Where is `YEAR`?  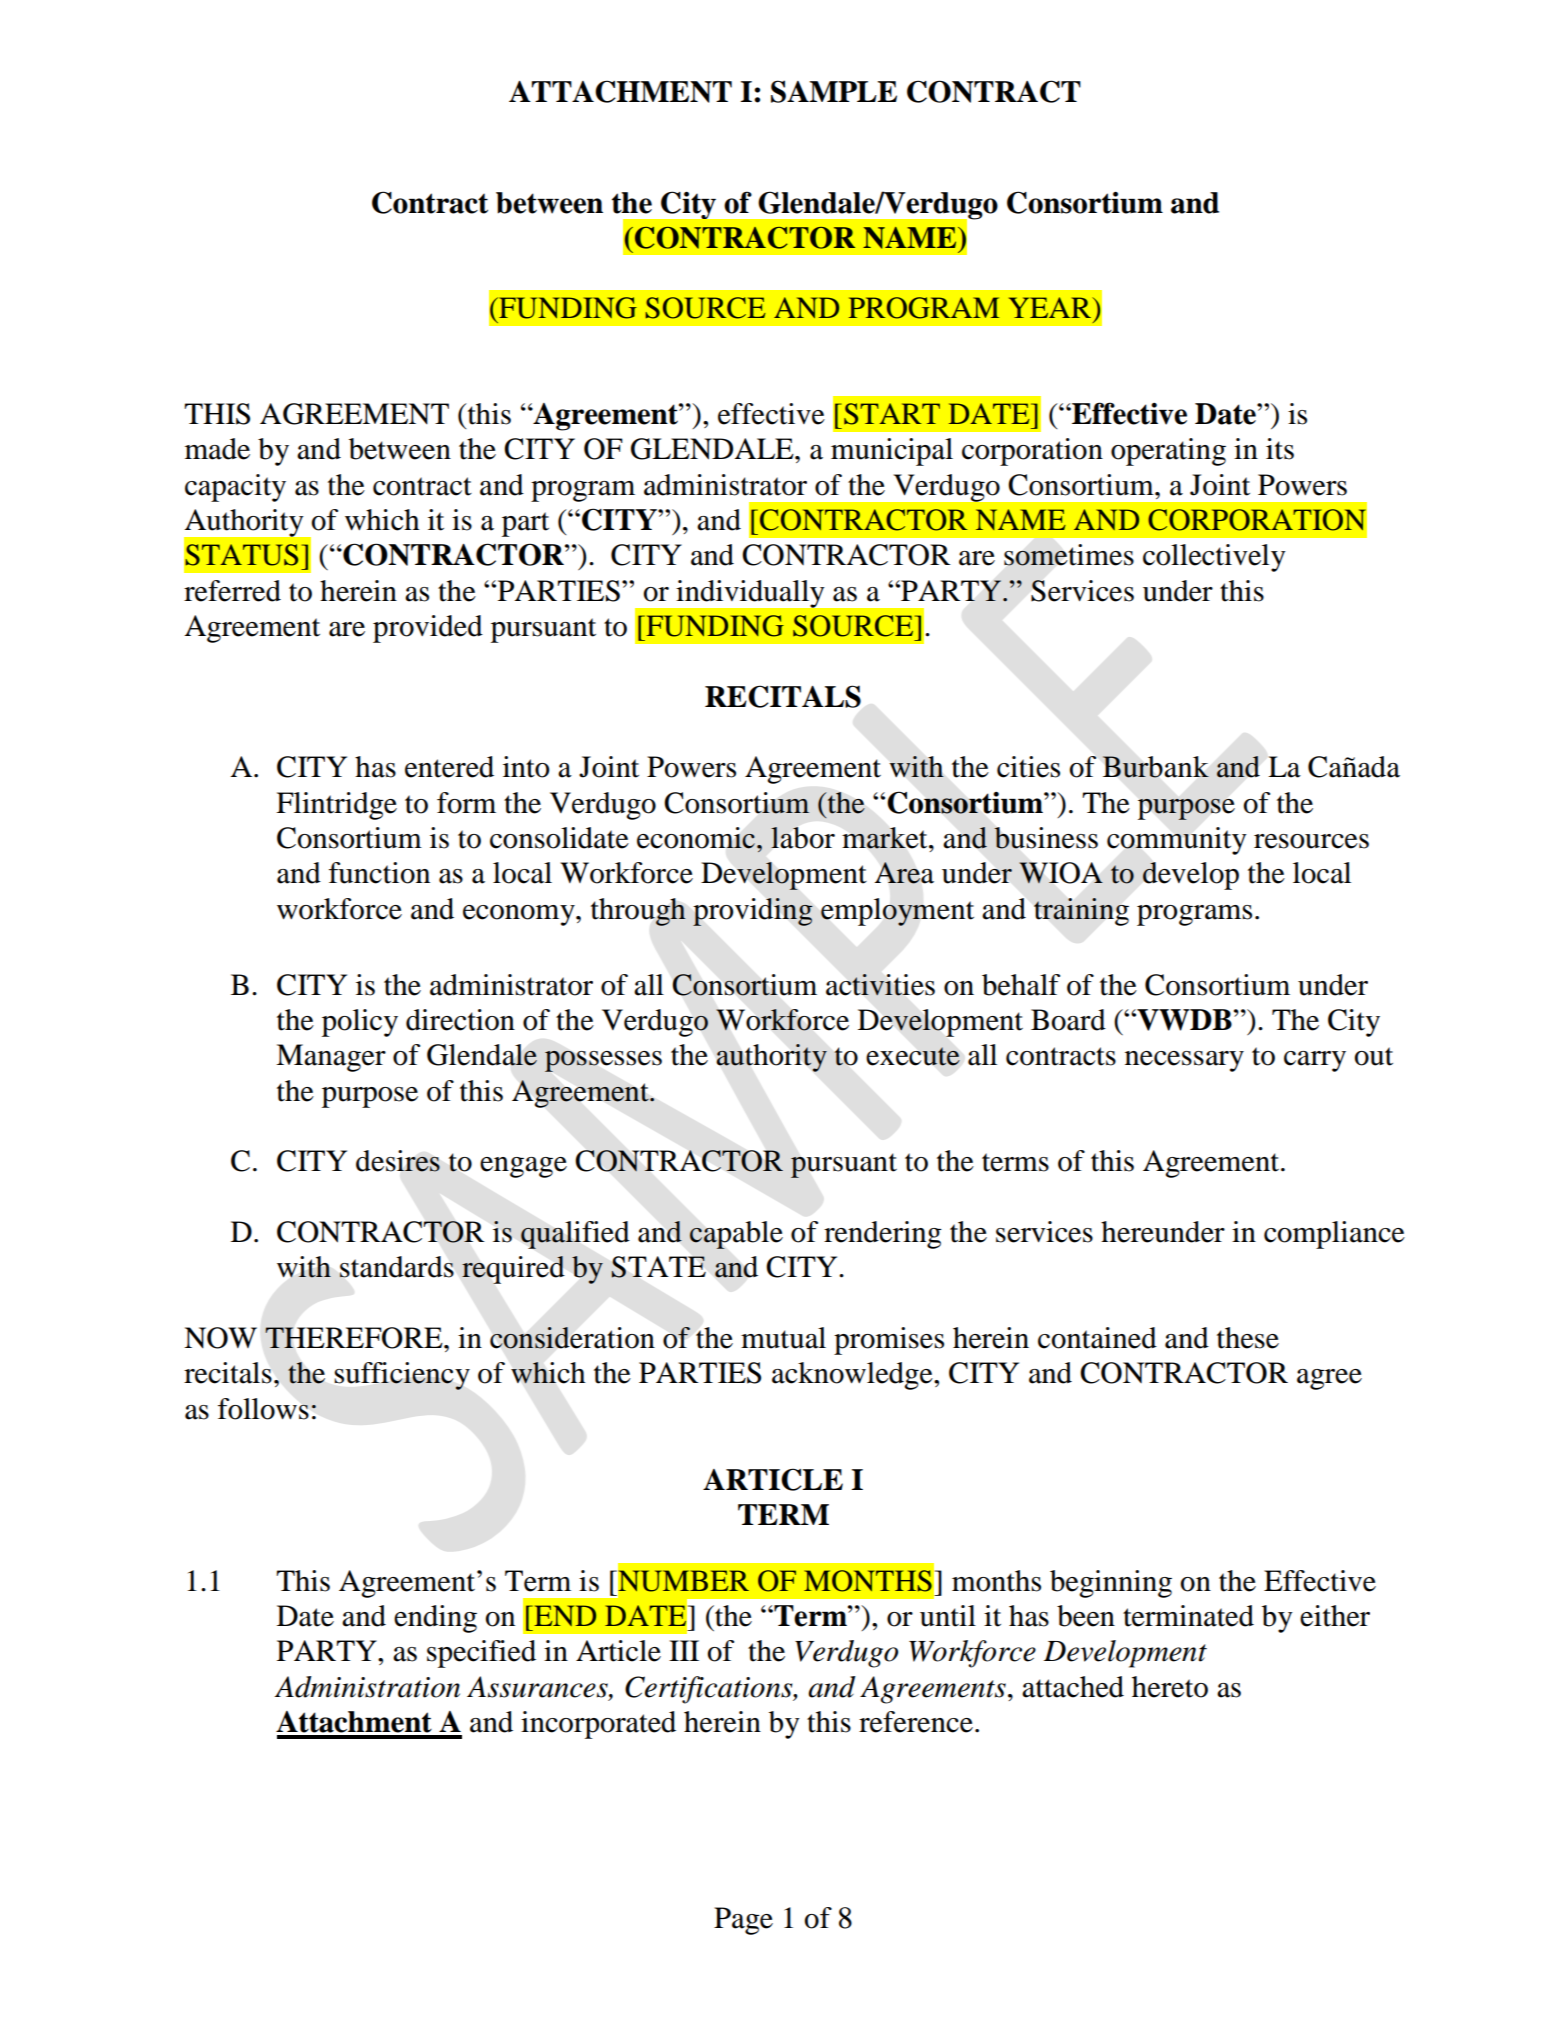
YEAR is located at coordinates (1051, 307).
